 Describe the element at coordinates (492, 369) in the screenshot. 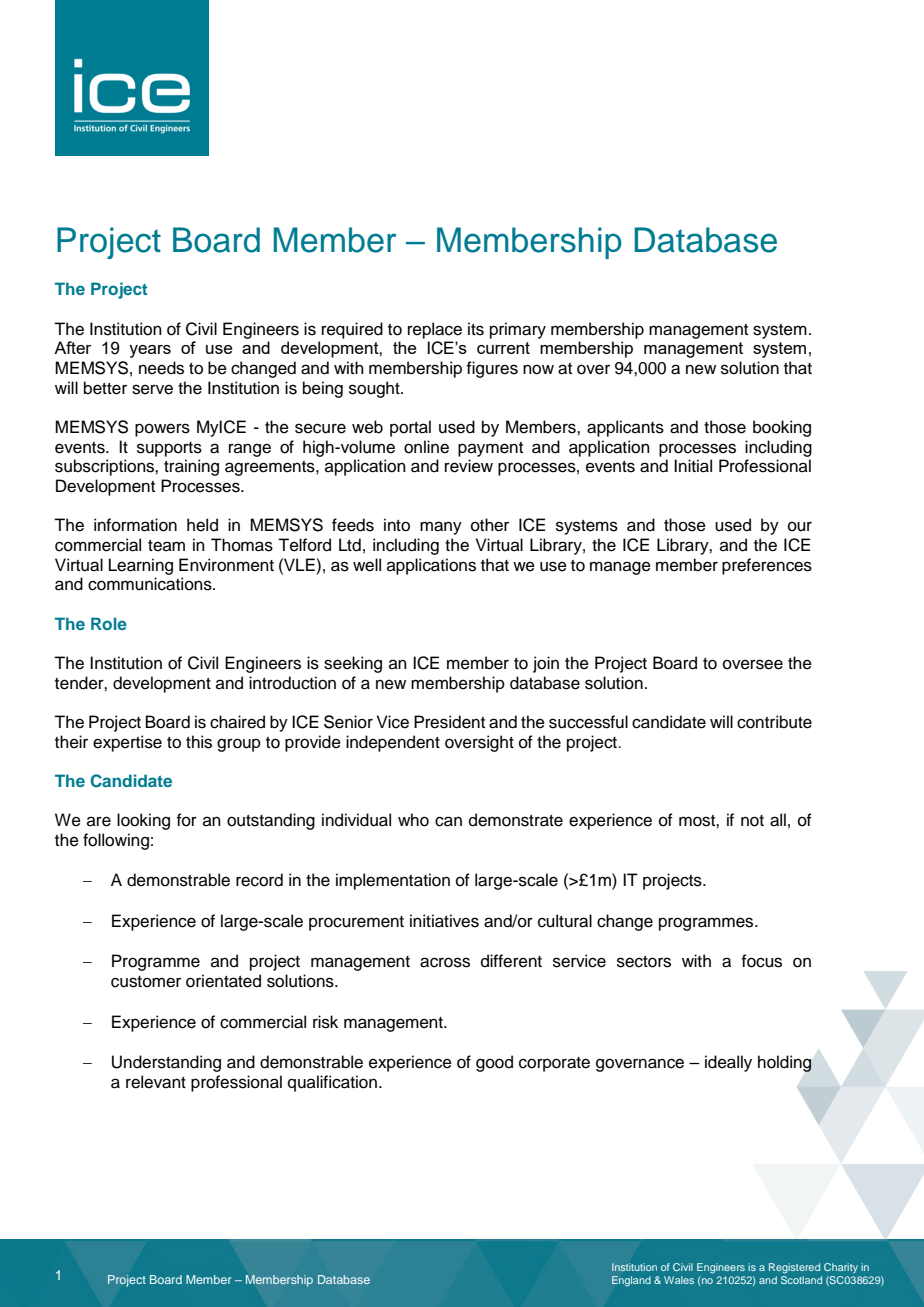

I see `figures` at that location.
